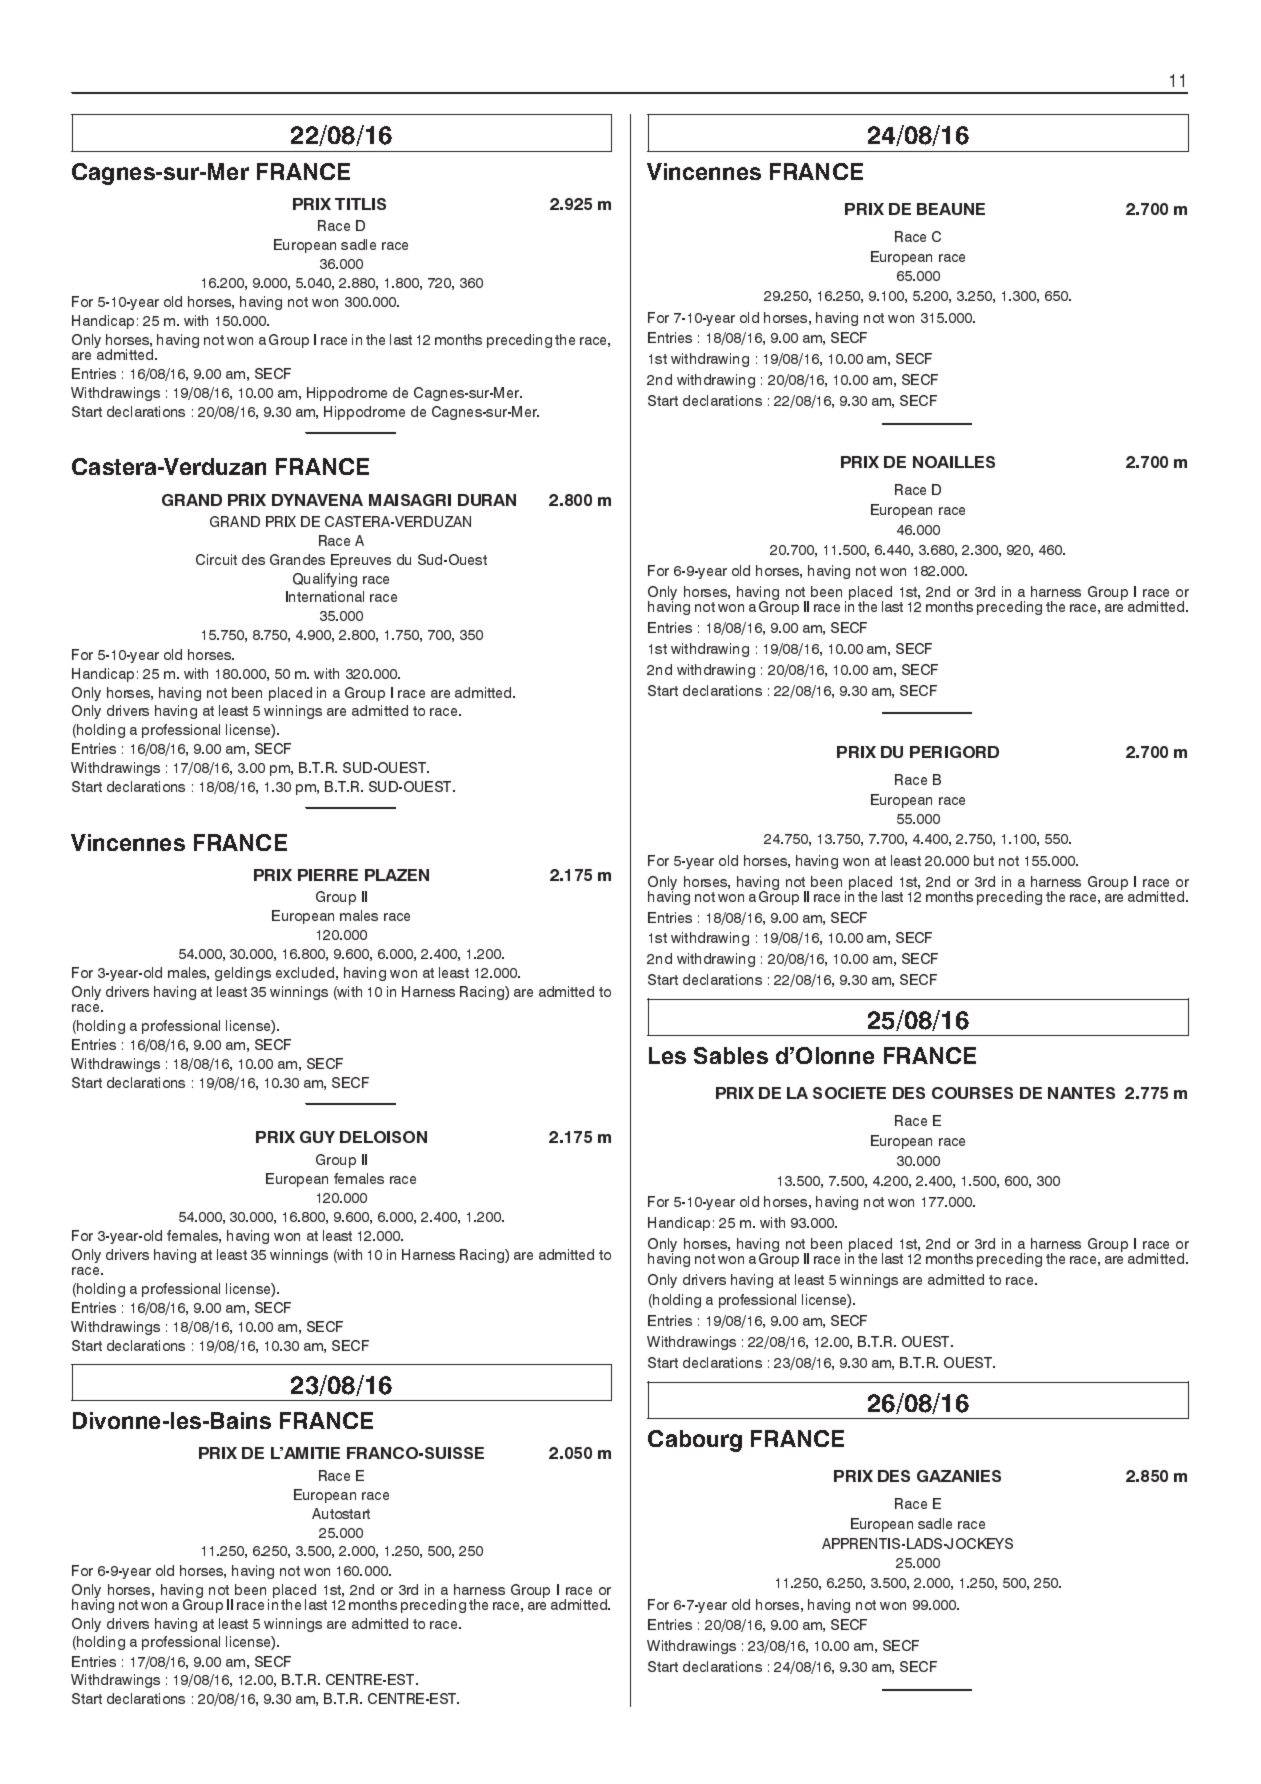  I want to click on Sables, so click(731, 1055).
